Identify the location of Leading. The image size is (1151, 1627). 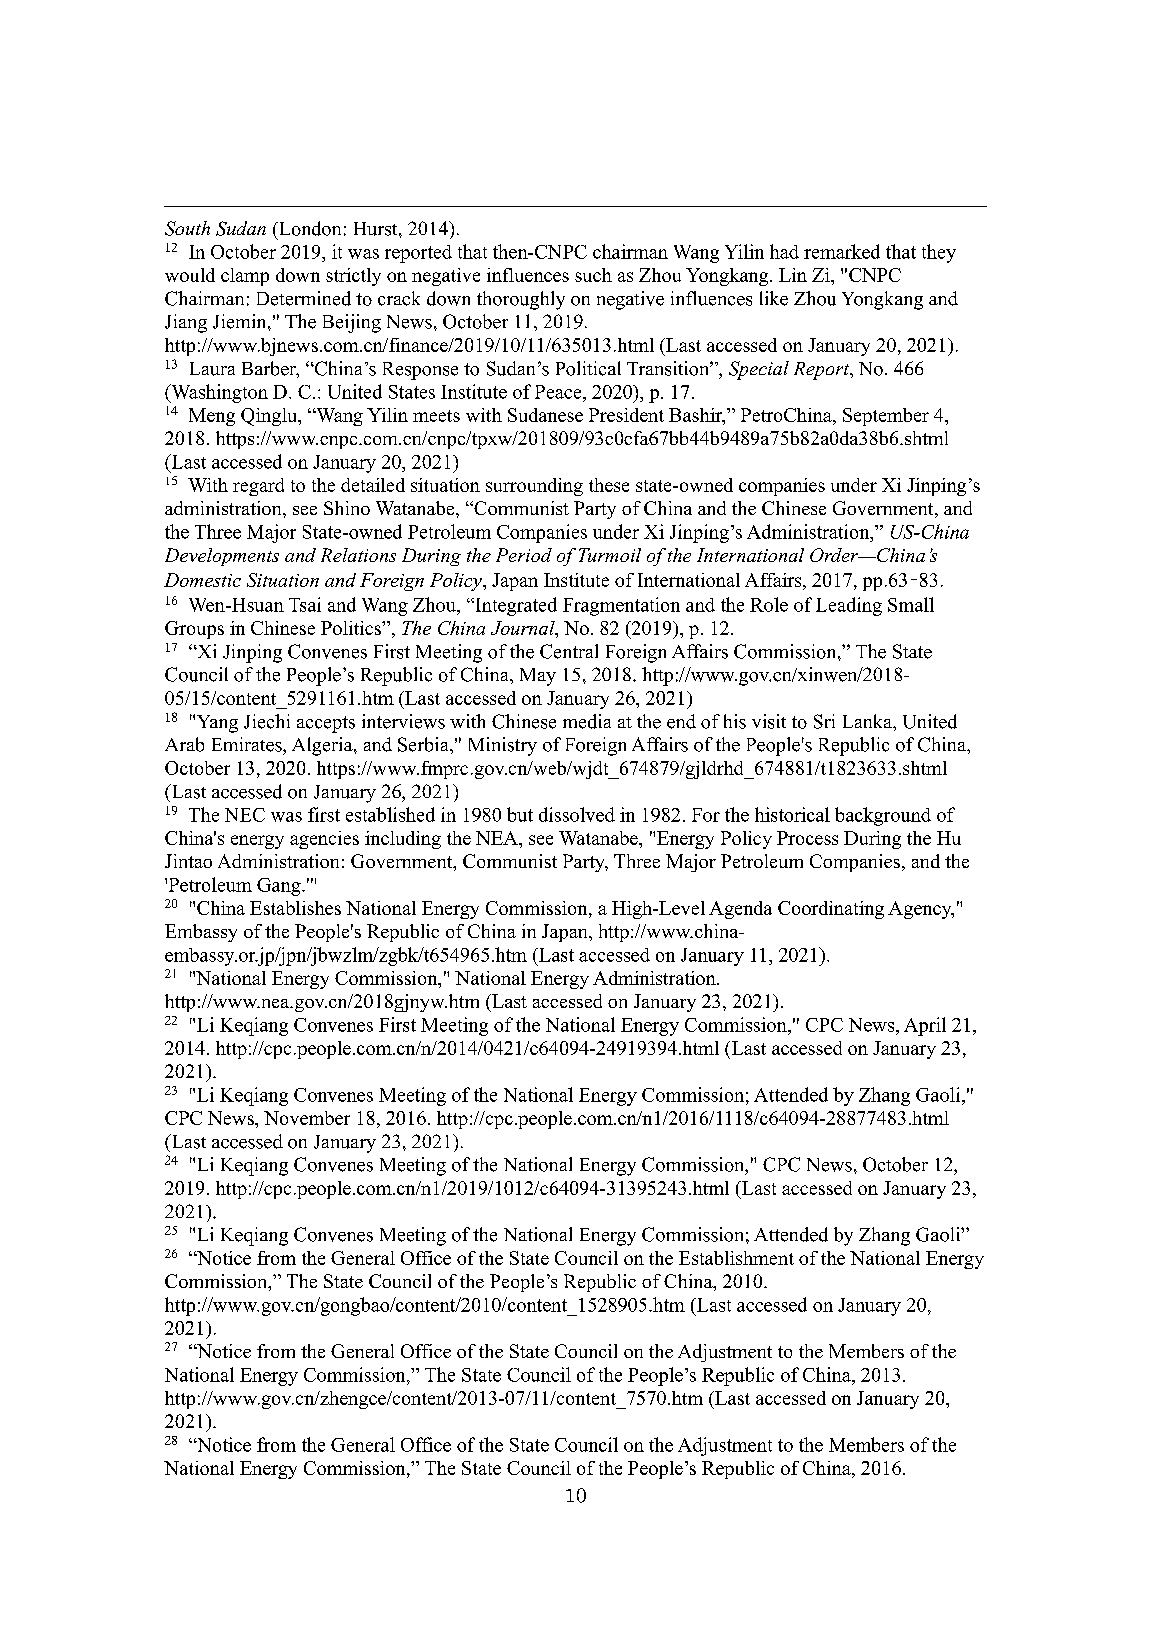
(849, 606).
